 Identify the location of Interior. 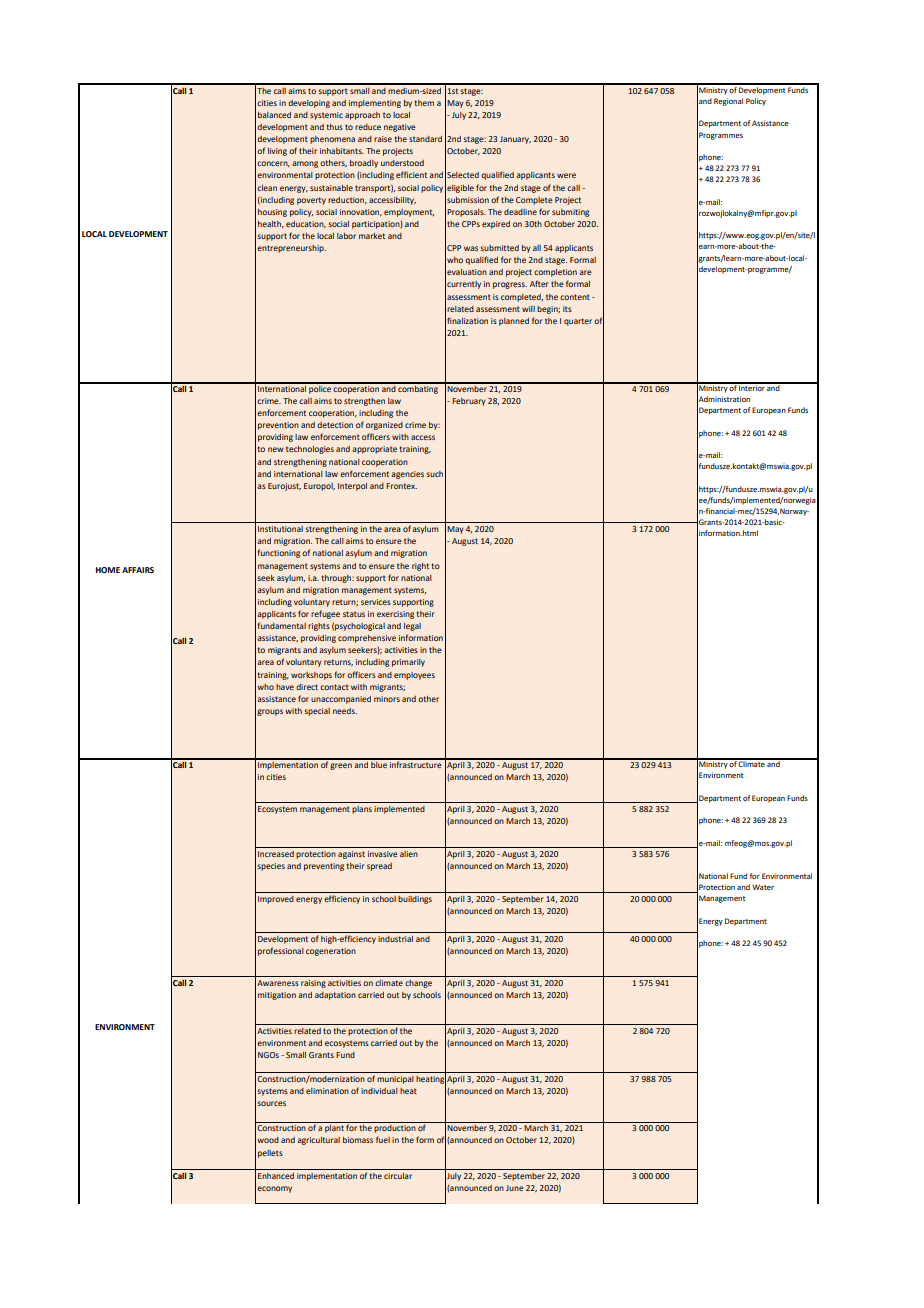
(752, 387).
